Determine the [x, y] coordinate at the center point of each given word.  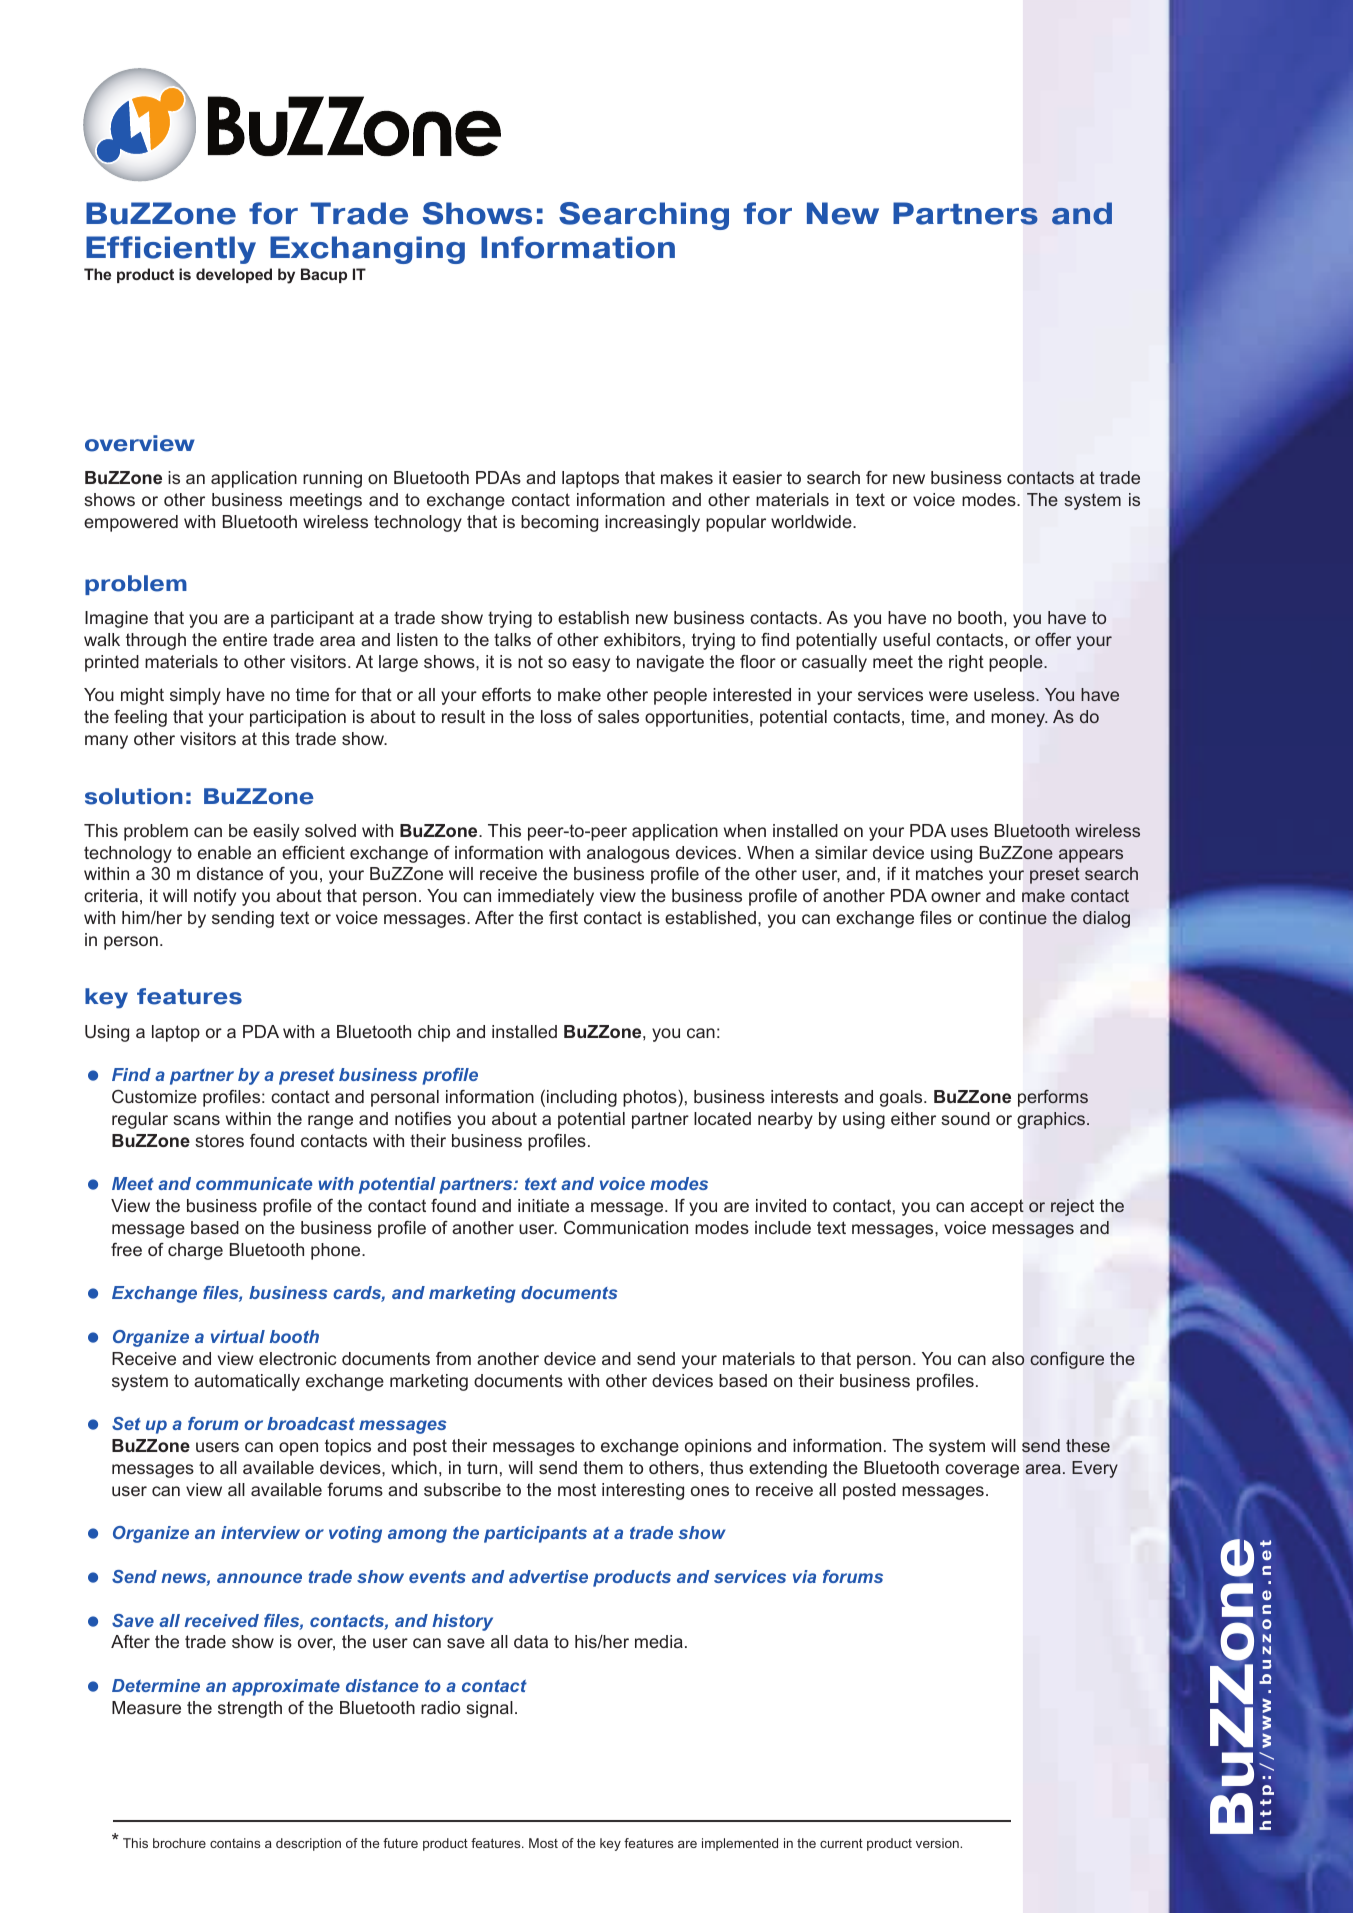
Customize [154, 1096]
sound [965, 1118]
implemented [740, 1844]
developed [234, 275]
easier [757, 477]
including [582, 1098]
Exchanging [367, 250]
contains [235, 1843]
